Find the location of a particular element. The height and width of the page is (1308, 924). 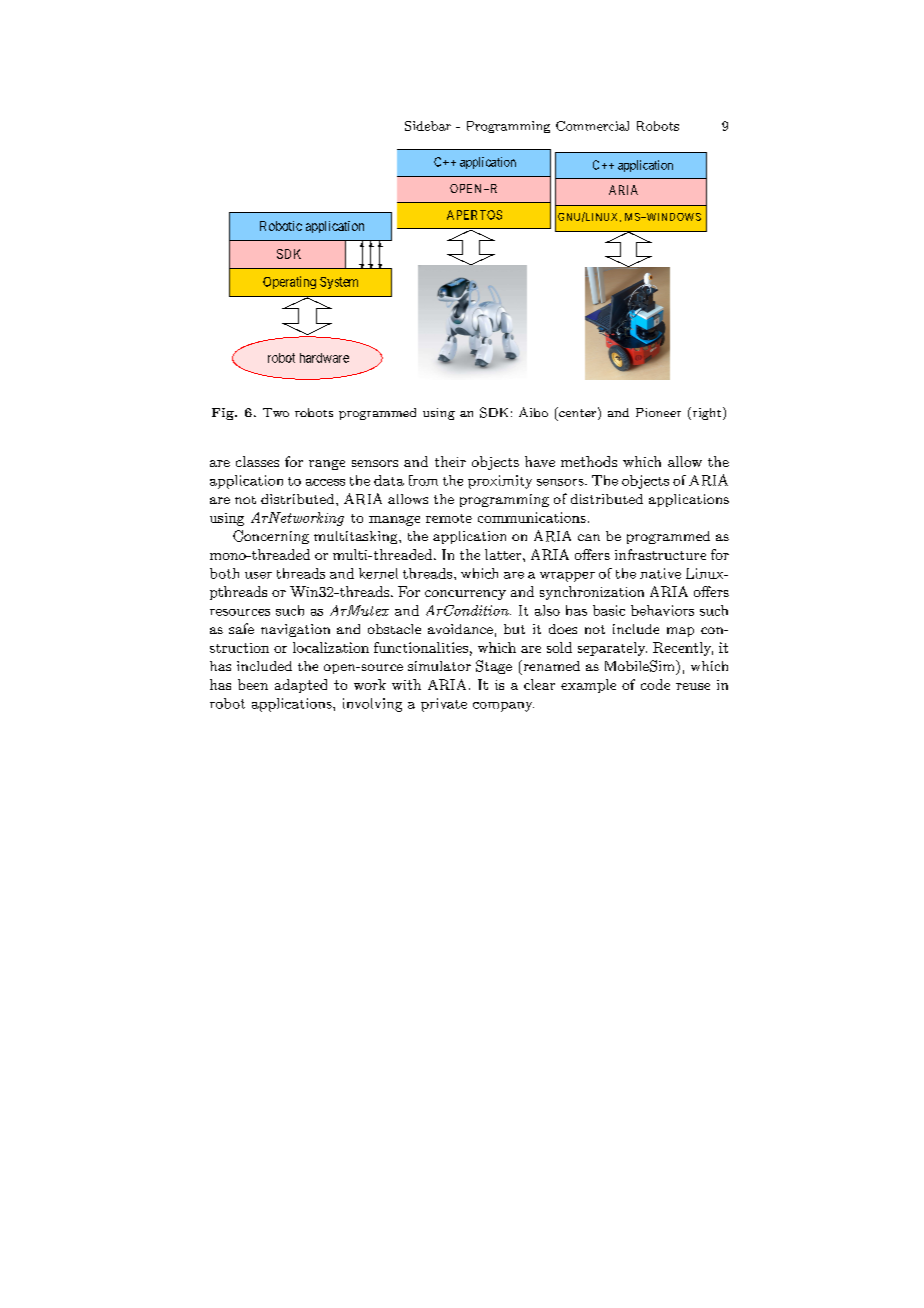

right is located at coordinates (707, 413).
